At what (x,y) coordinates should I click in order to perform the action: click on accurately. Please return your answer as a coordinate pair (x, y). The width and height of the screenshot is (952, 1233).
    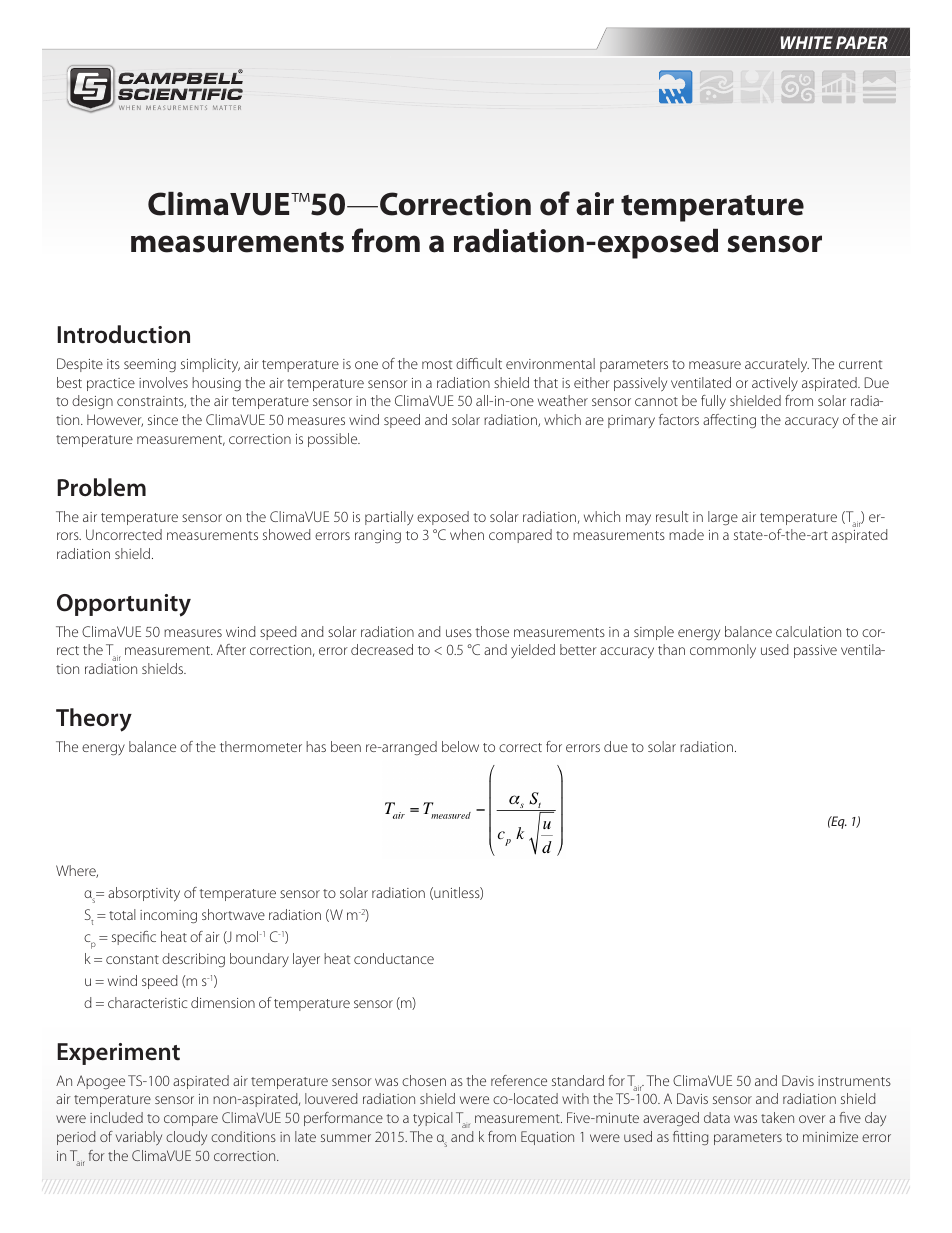
    Looking at the image, I should click on (777, 365).
